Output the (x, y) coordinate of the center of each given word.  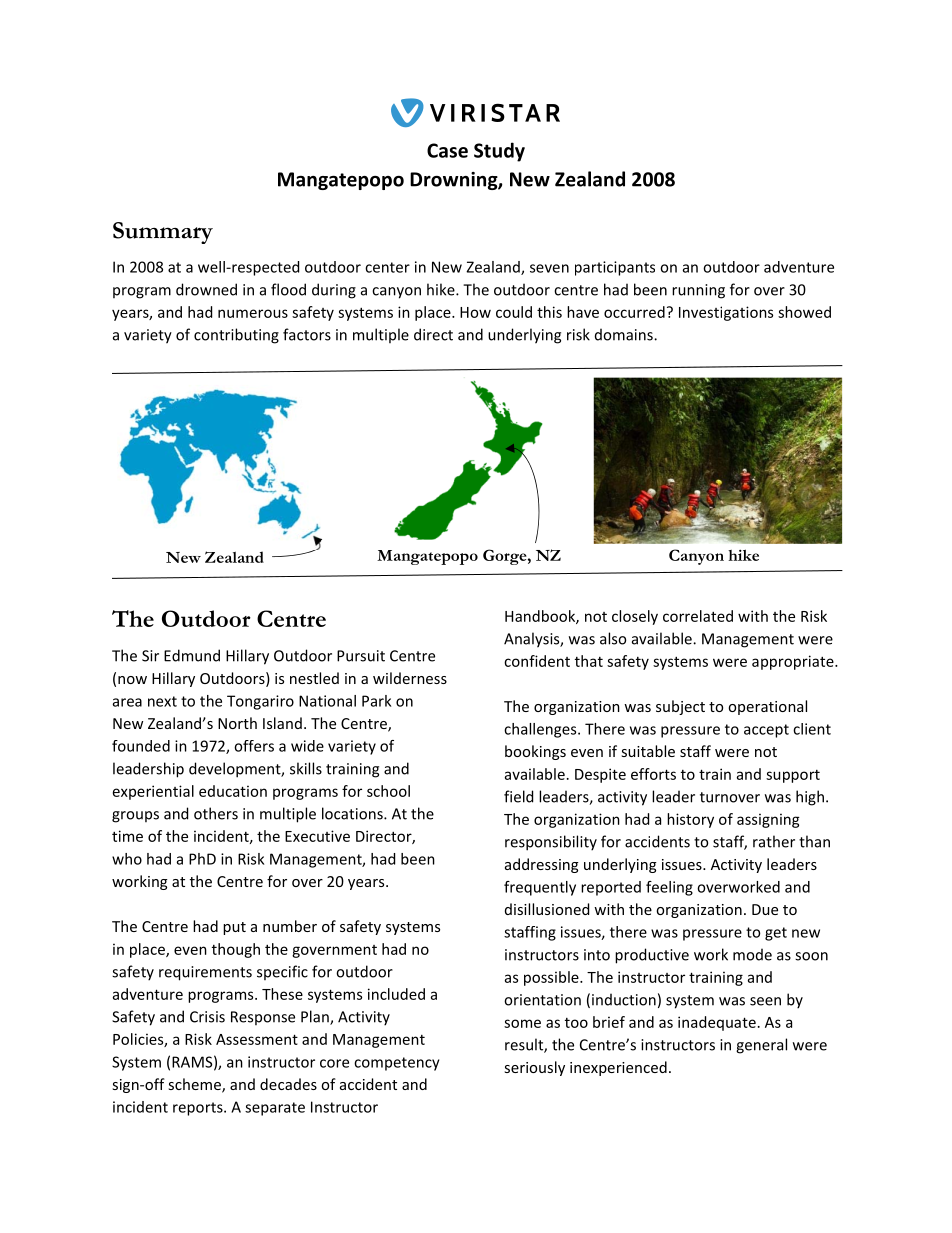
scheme (195, 1085)
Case (447, 150)
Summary (163, 233)
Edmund (192, 655)
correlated (698, 616)
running (698, 291)
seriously (534, 1068)
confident (537, 661)
